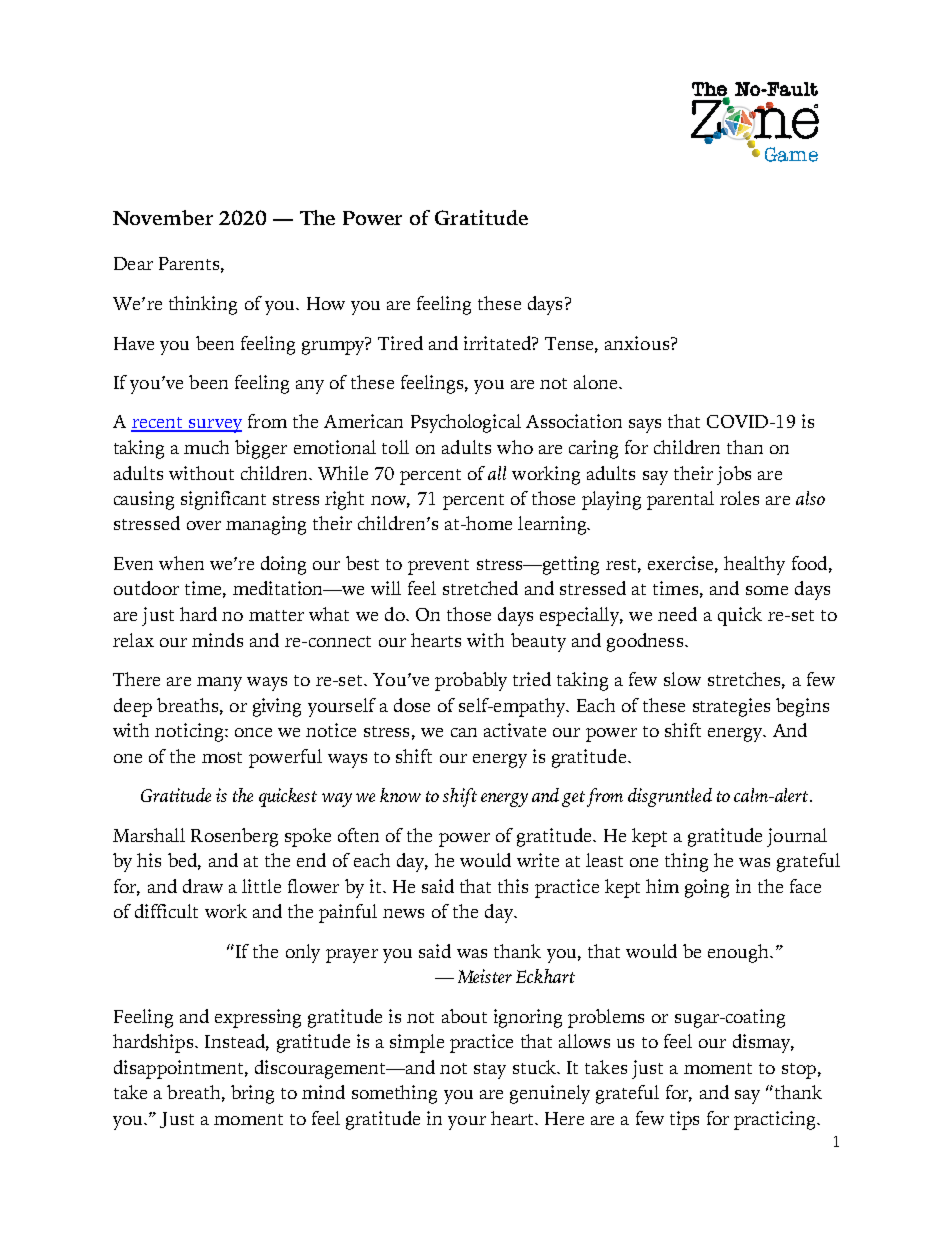 The image size is (952, 1233). What do you see at coordinates (638, 343) in the screenshot?
I see `anxious` at bounding box center [638, 343].
